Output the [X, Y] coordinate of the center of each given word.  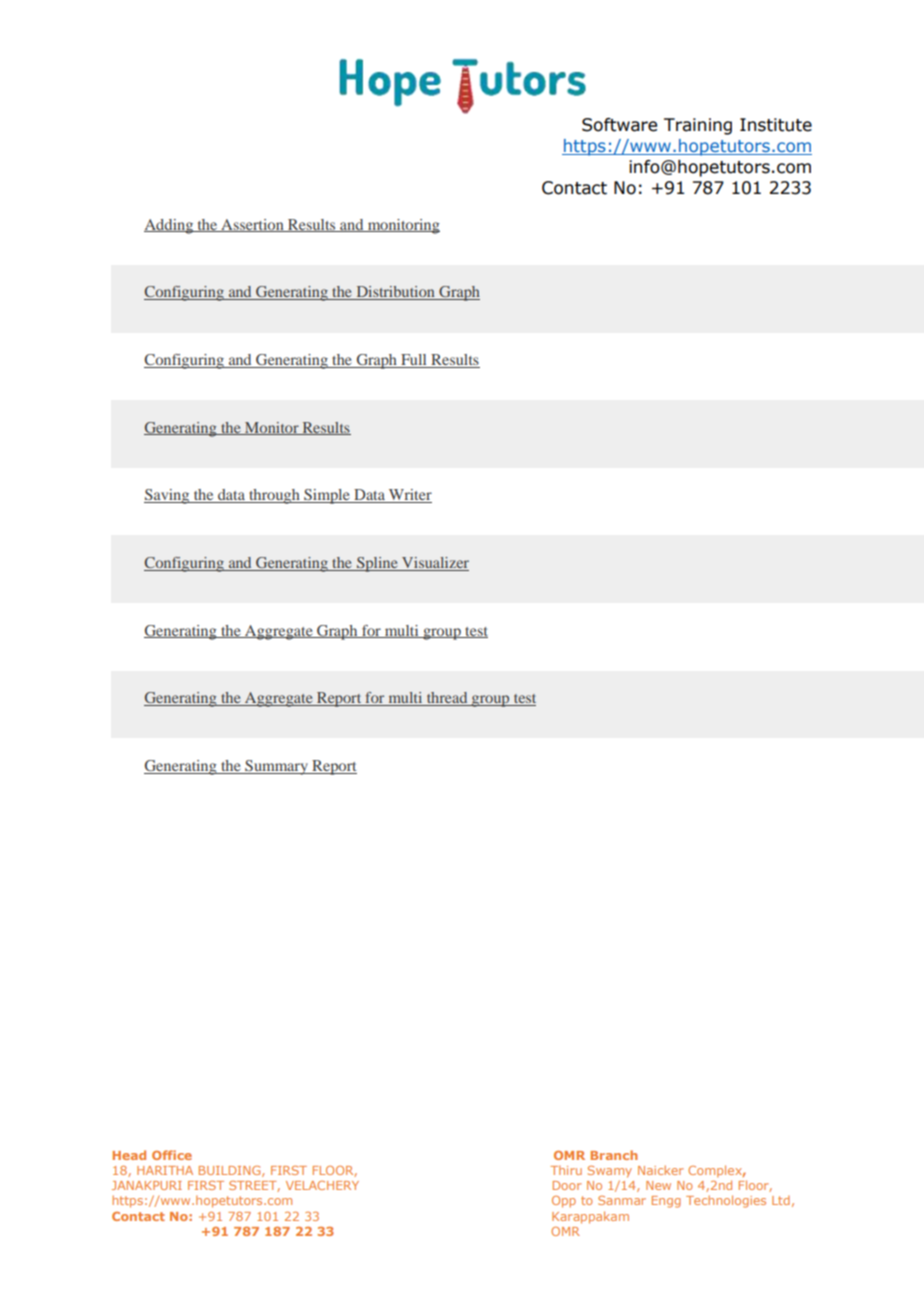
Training [698, 126]
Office [172, 1155]
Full [414, 361]
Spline [377, 564]
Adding [170, 226]
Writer [409, 496]
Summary [276, 767]
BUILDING [231, 1171]
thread [447, 699]
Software [619, 125]
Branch [614, 1155]
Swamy [610, 1172]
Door [567, 1185]
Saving [168, 496]
